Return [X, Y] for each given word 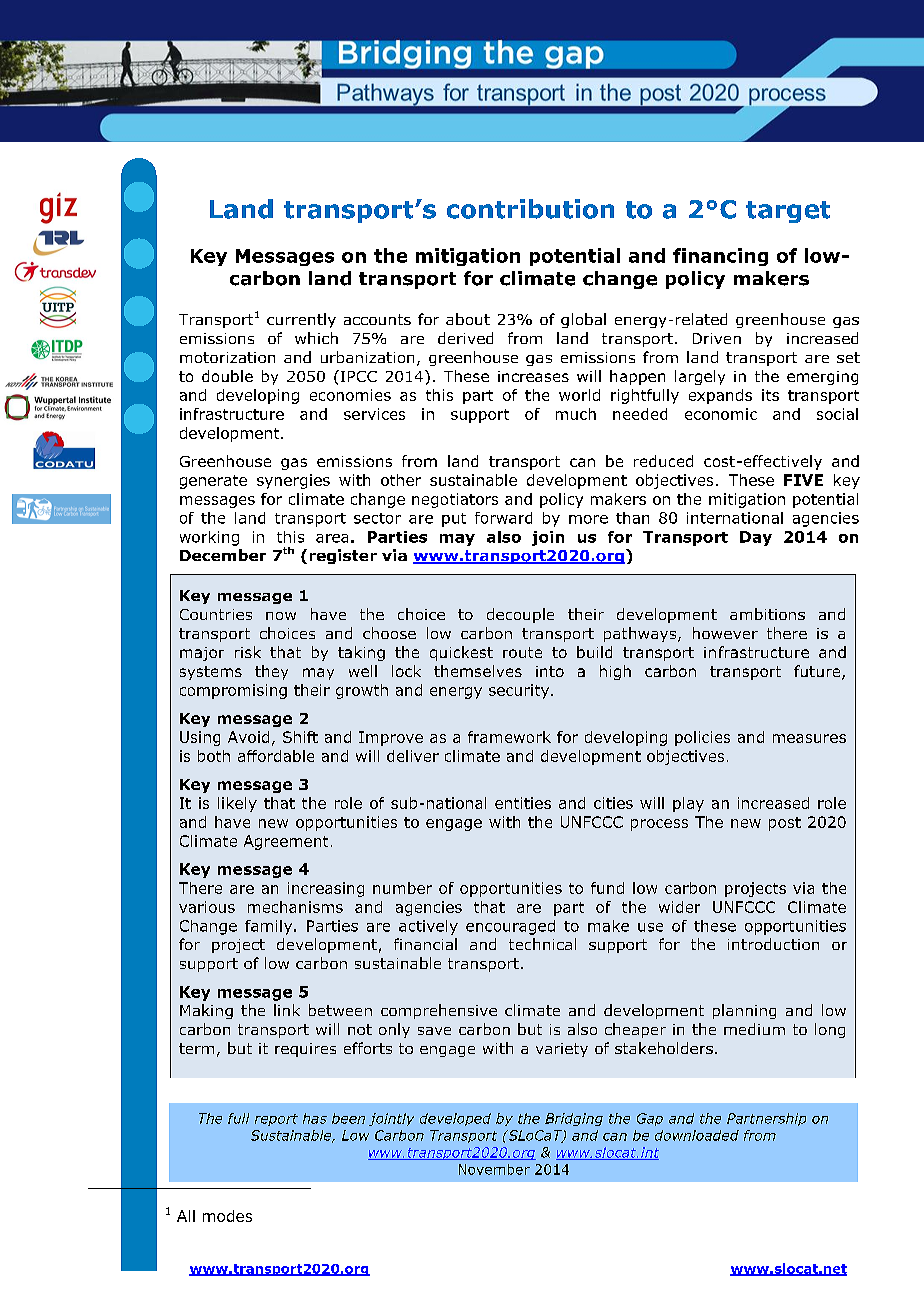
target [788, 212]
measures [809, 738]
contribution [530, 209]
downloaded [697, 1135]
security [520, 691]
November [494, 1169]
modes [227, 1216]
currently [301, 320]
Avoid [248, 737]
